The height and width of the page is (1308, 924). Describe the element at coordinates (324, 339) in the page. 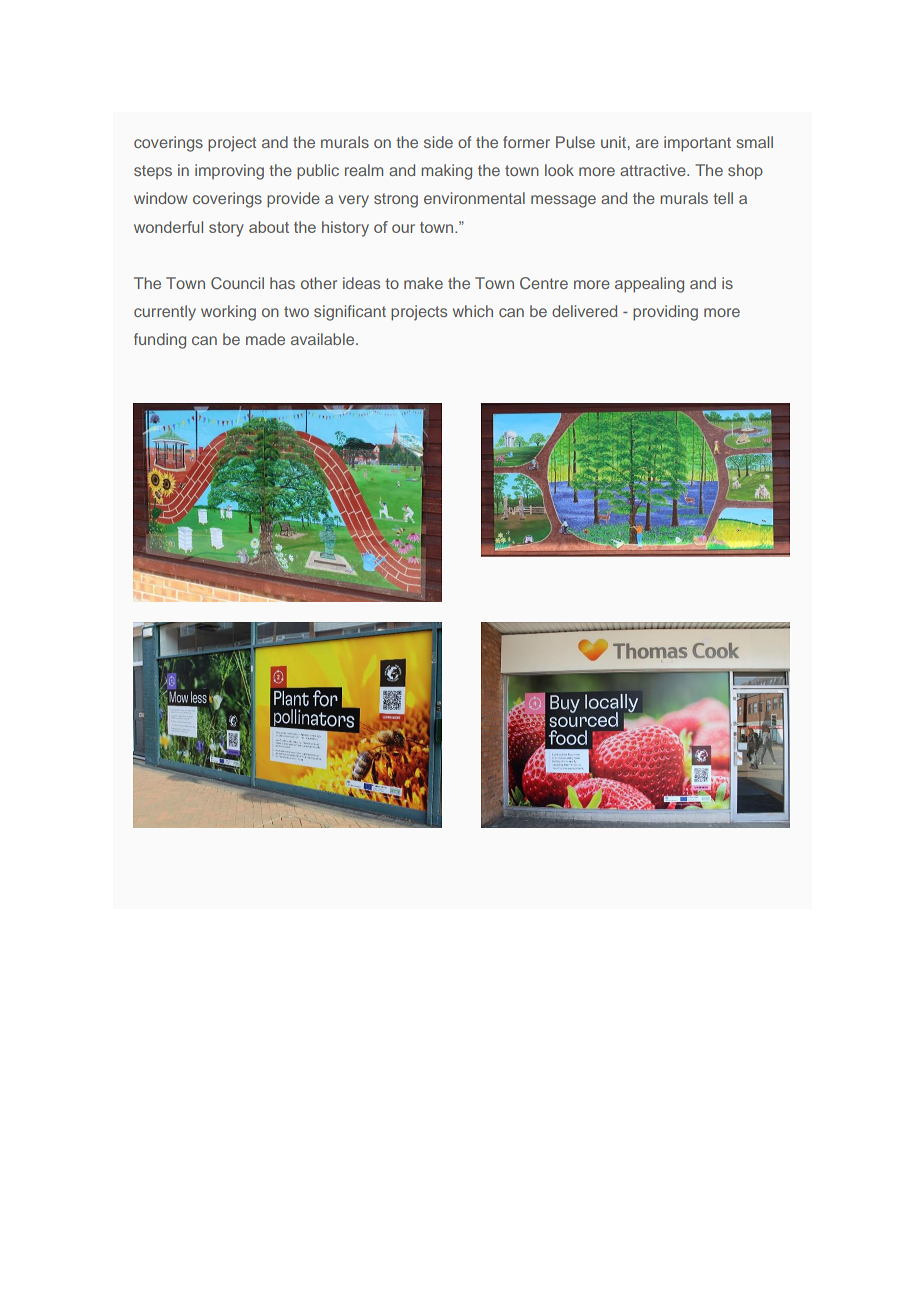

I see `available` at that location.
